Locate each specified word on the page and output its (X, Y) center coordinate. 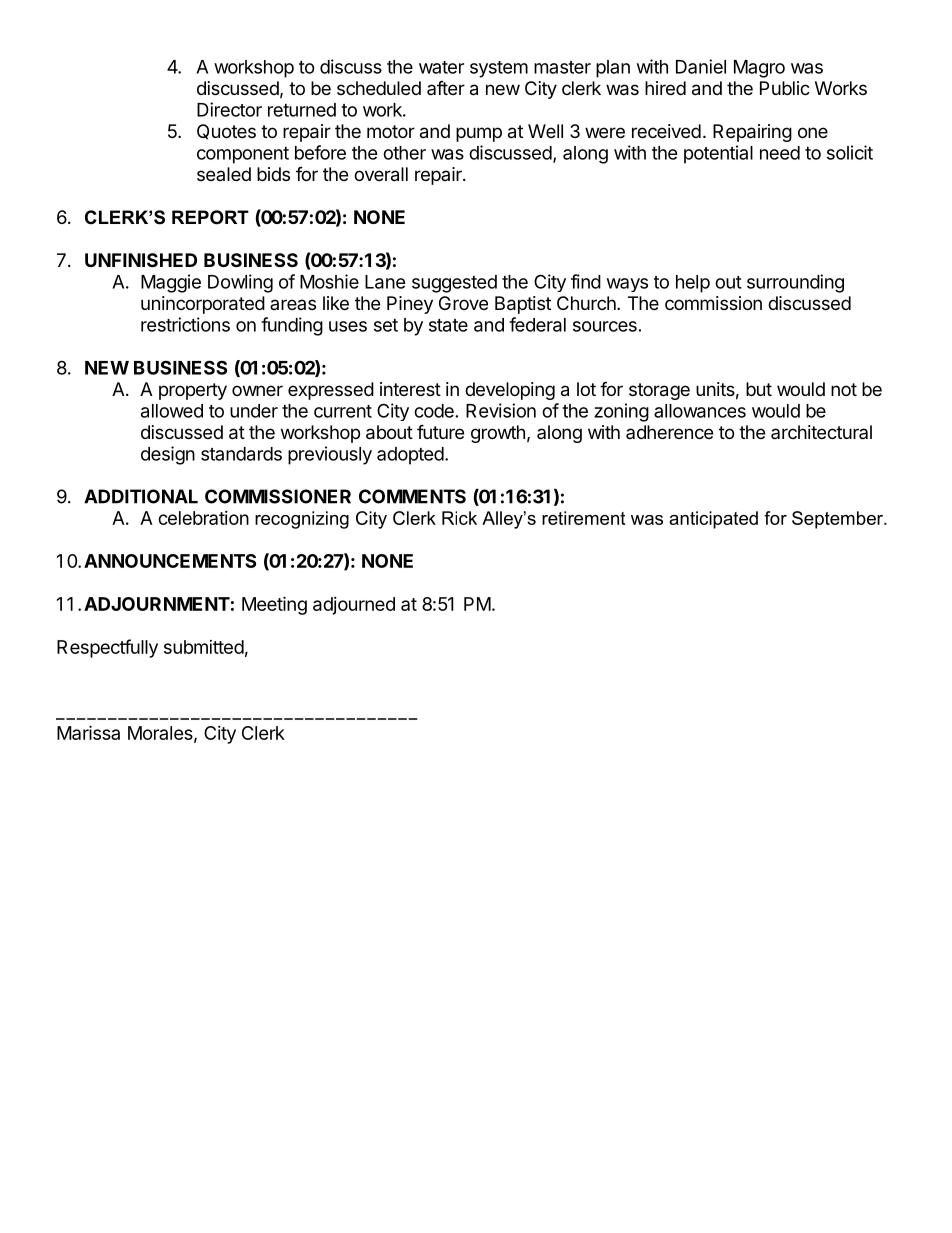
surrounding (795, 283)
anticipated (713, 520)
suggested (454, 284)
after (446, 88)
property (193, 391)
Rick (459, 518)
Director (229, 109)
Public (785, 88)
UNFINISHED (141, 260)
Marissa (88, 732)
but (759, 389)
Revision (501, 410)
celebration (203, 518)
